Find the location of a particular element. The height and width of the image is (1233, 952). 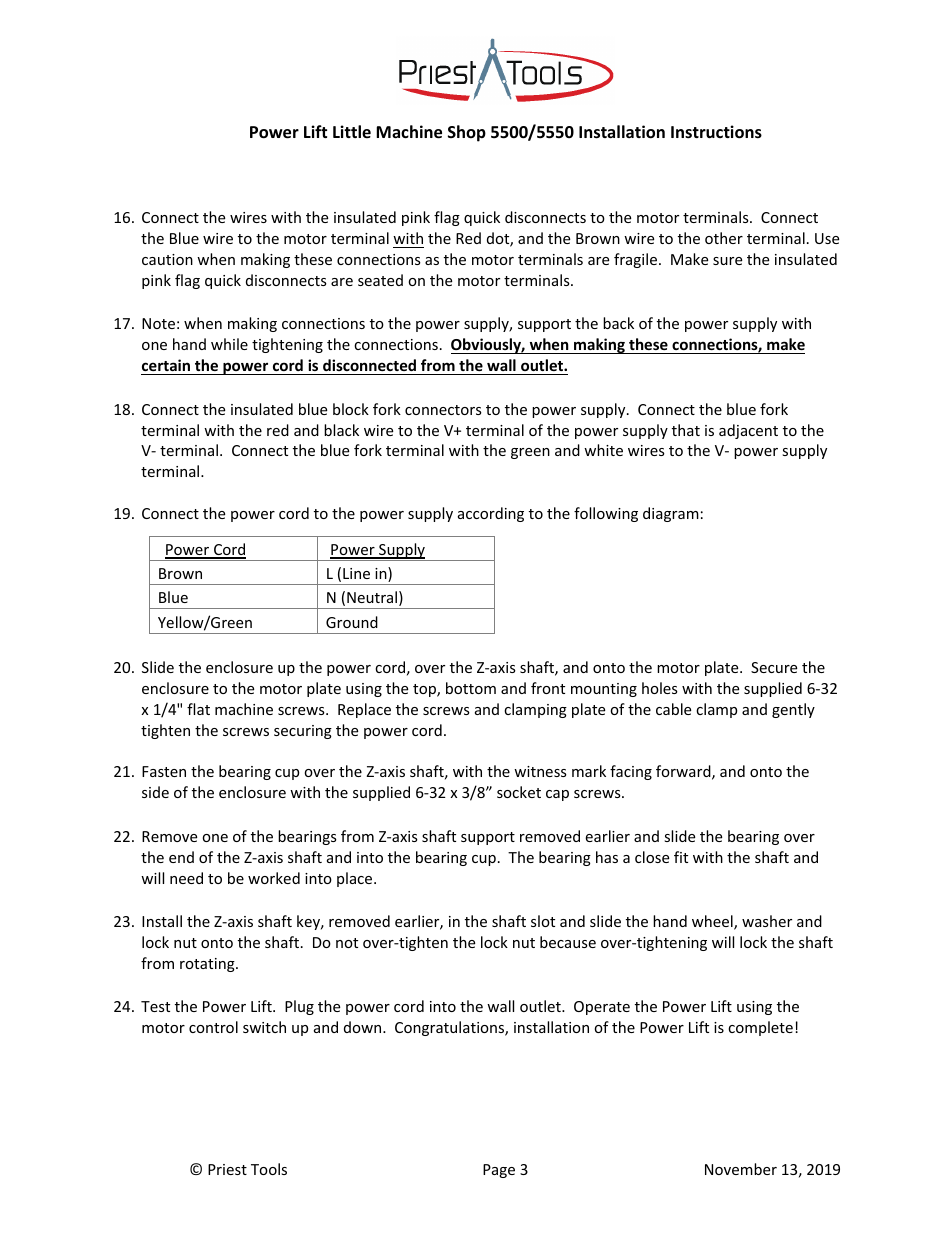

Secure is located at coordinates (774, 667).
